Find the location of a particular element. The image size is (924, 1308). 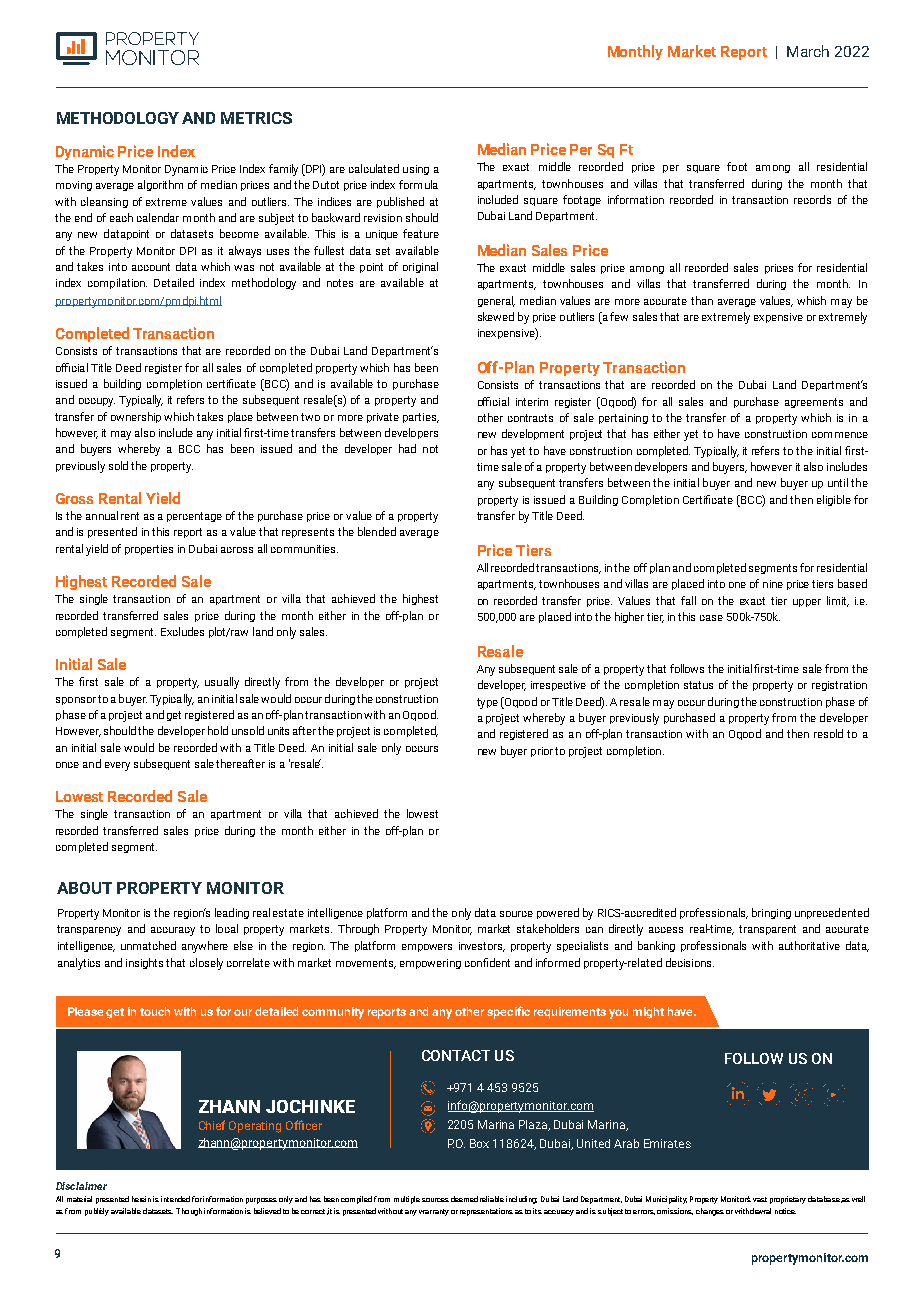

intended is located at coordinates (175, 1199).
